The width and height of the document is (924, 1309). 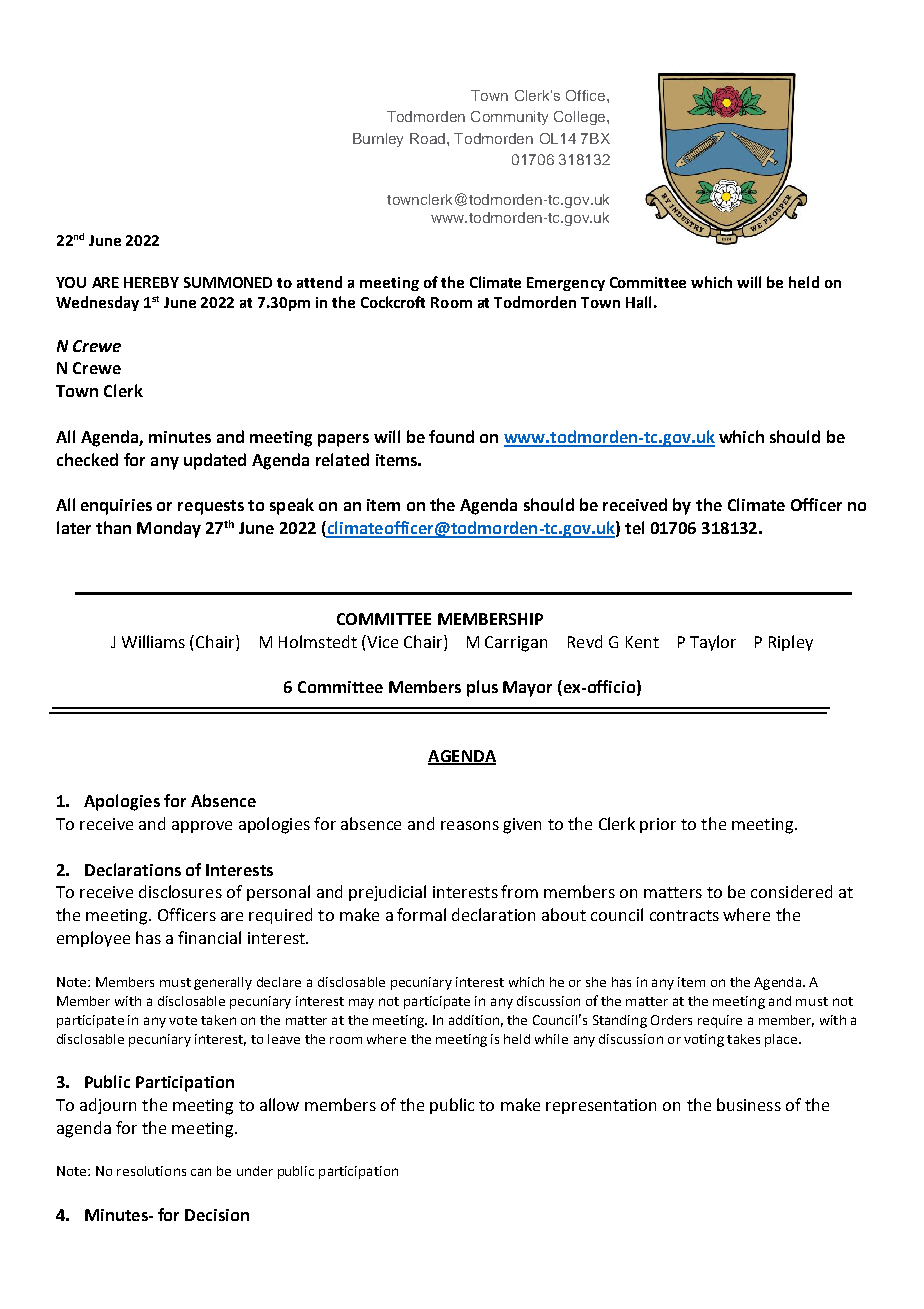 What do you see at coordinates (581, 118) in the document?
I see `College` at bounding box center [581, 118].
